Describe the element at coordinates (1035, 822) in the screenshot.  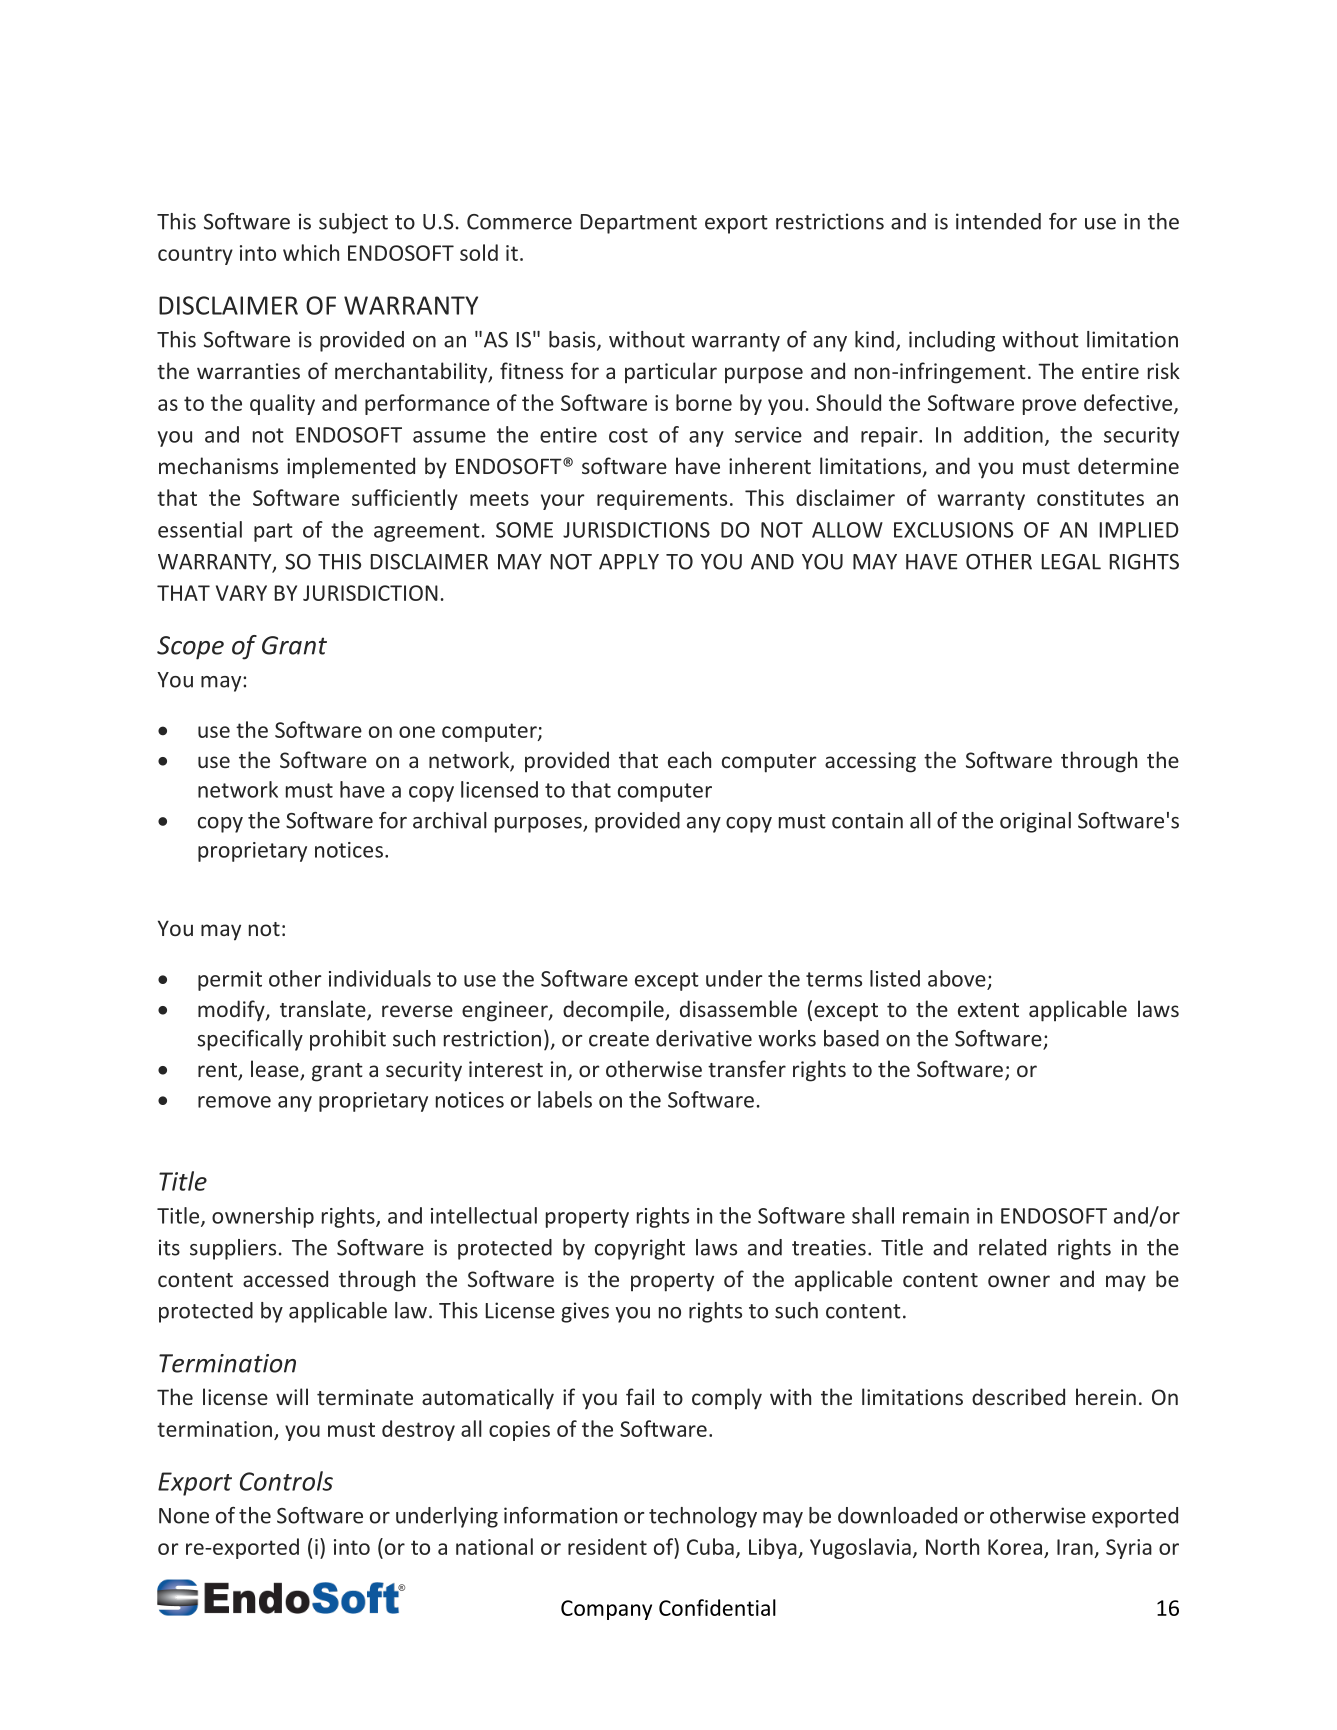
I see `original` at that location.
